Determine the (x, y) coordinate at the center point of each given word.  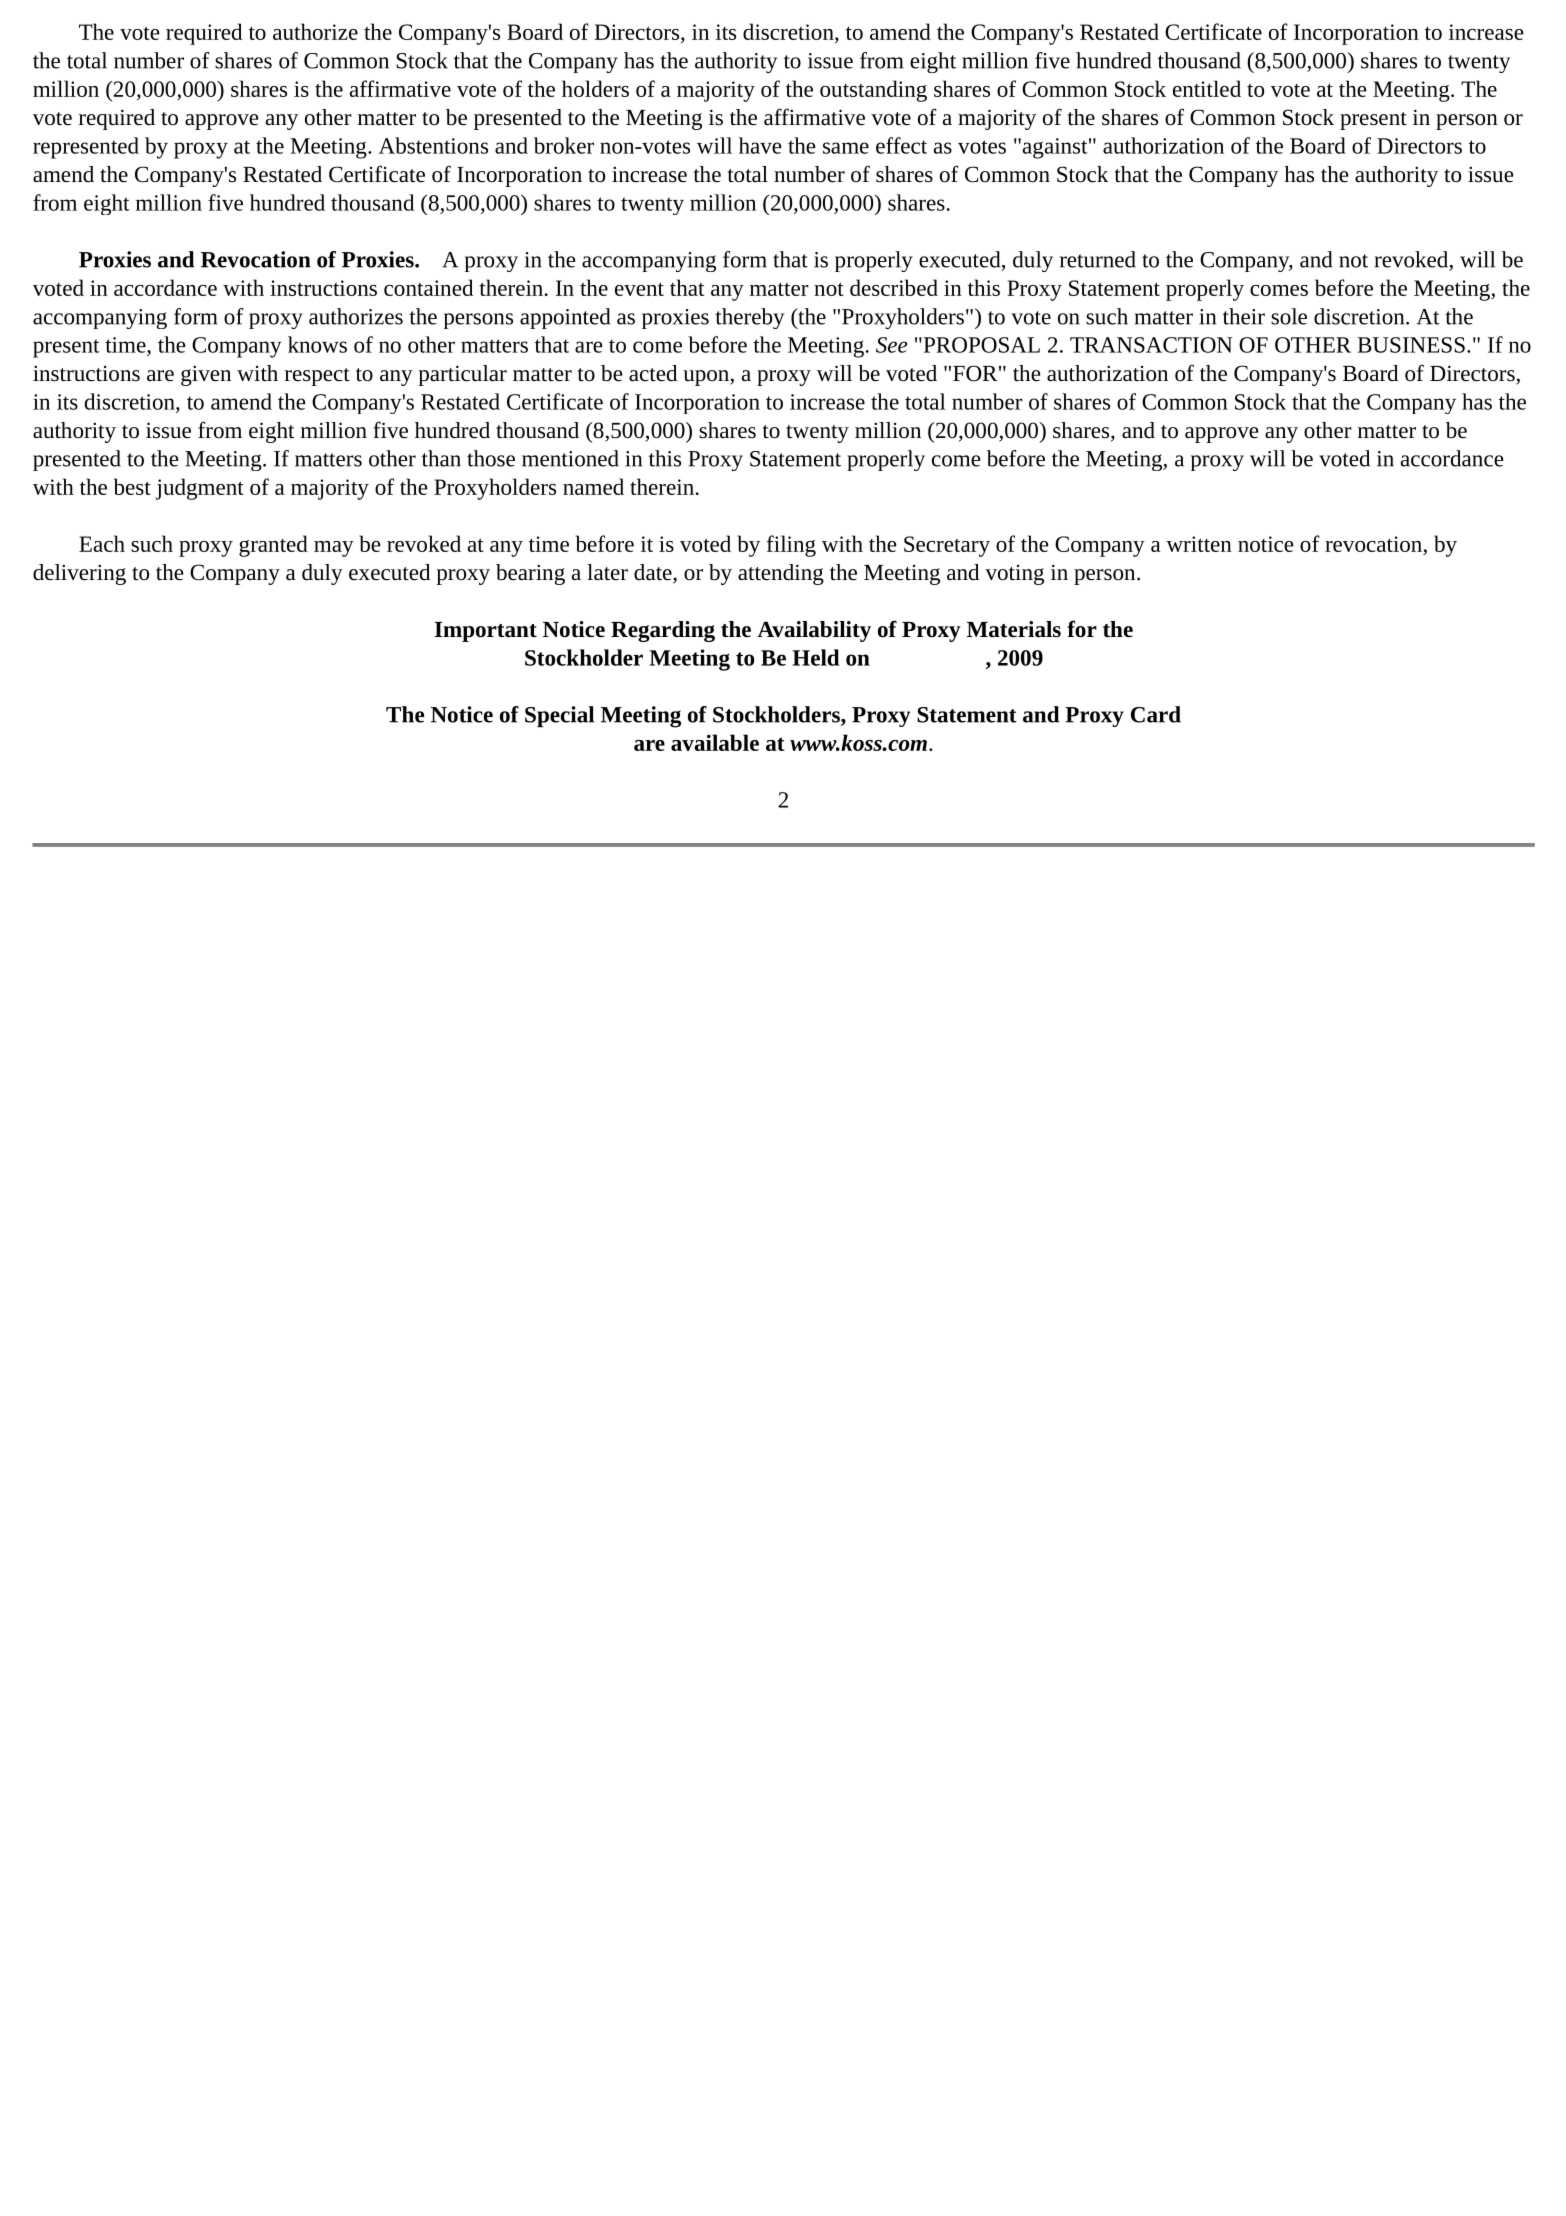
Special (559, 716)
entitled (1207, 88)
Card (1156, 714)
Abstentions (433, 145)
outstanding (873, 91)
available (715, 742)
